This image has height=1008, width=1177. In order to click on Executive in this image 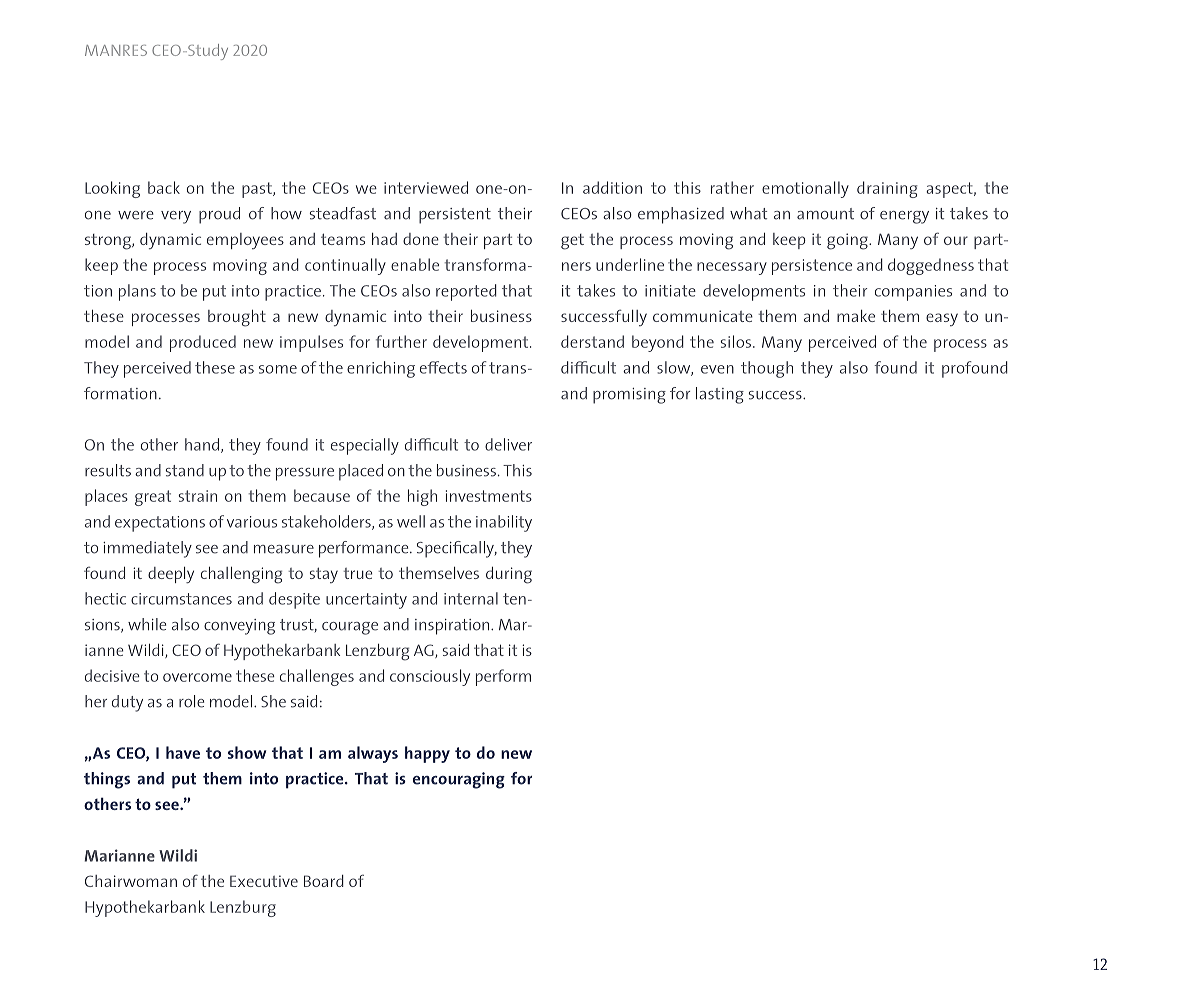, I will do `click(264, 881)`.
